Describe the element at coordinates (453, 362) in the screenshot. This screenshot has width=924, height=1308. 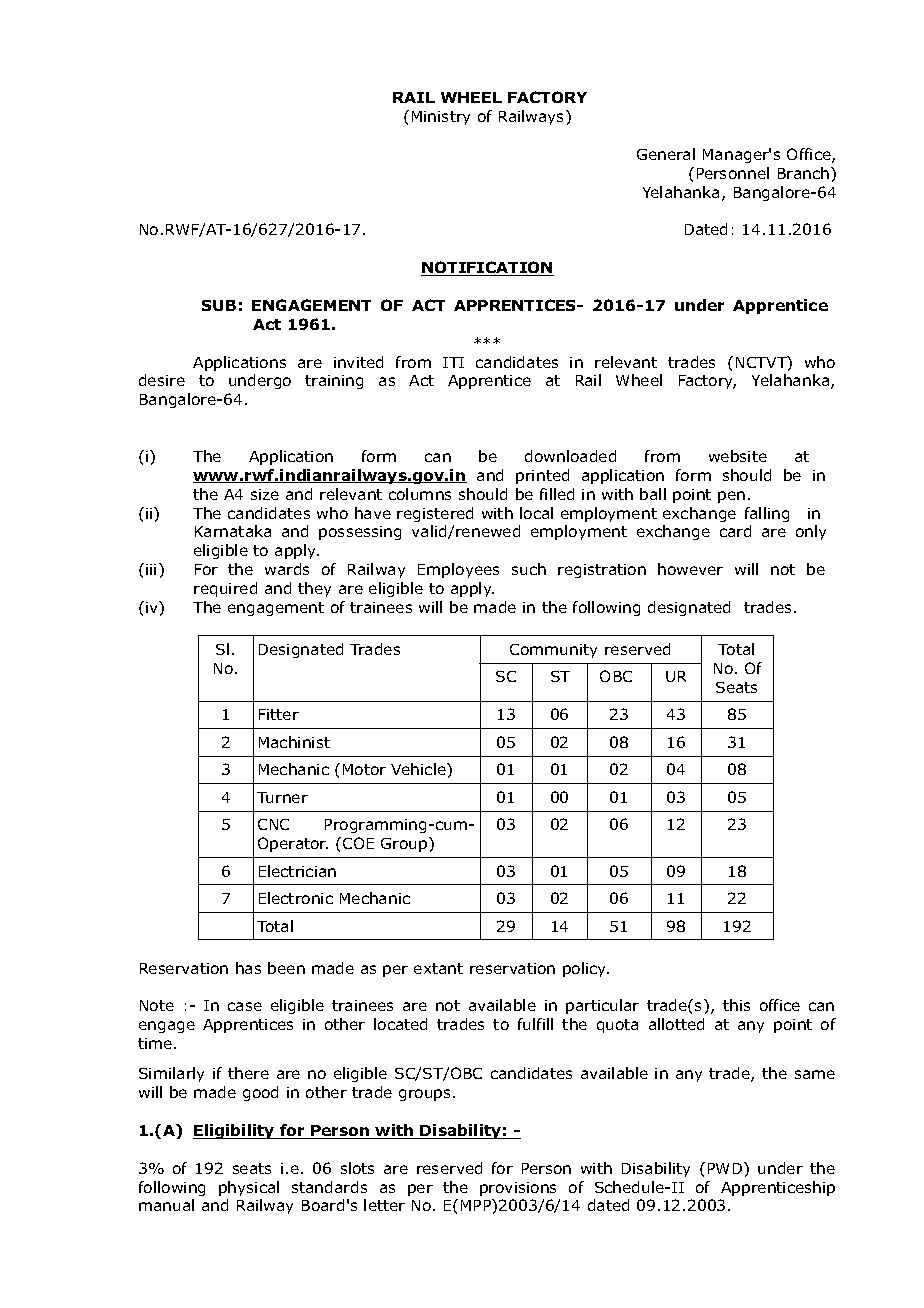
I see `ITI` at that location.
